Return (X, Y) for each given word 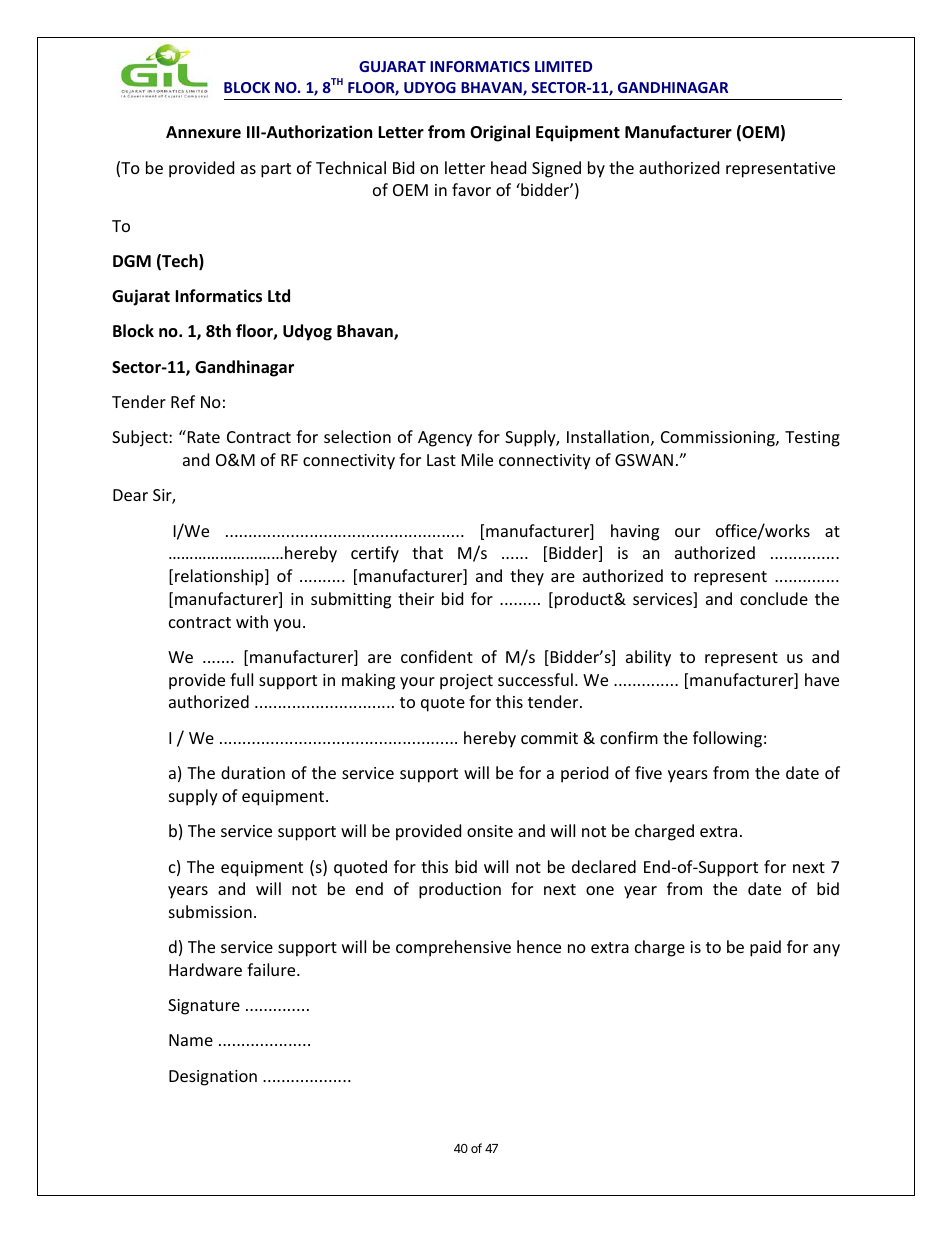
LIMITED (563, 66)
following (727, 739)
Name (191, 1040)
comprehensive (453, 948)
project (466, 682)
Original (500, 133)
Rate (202, 436)
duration (253, 772)
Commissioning (719, 439)
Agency (445, 439)
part (276, 170)
